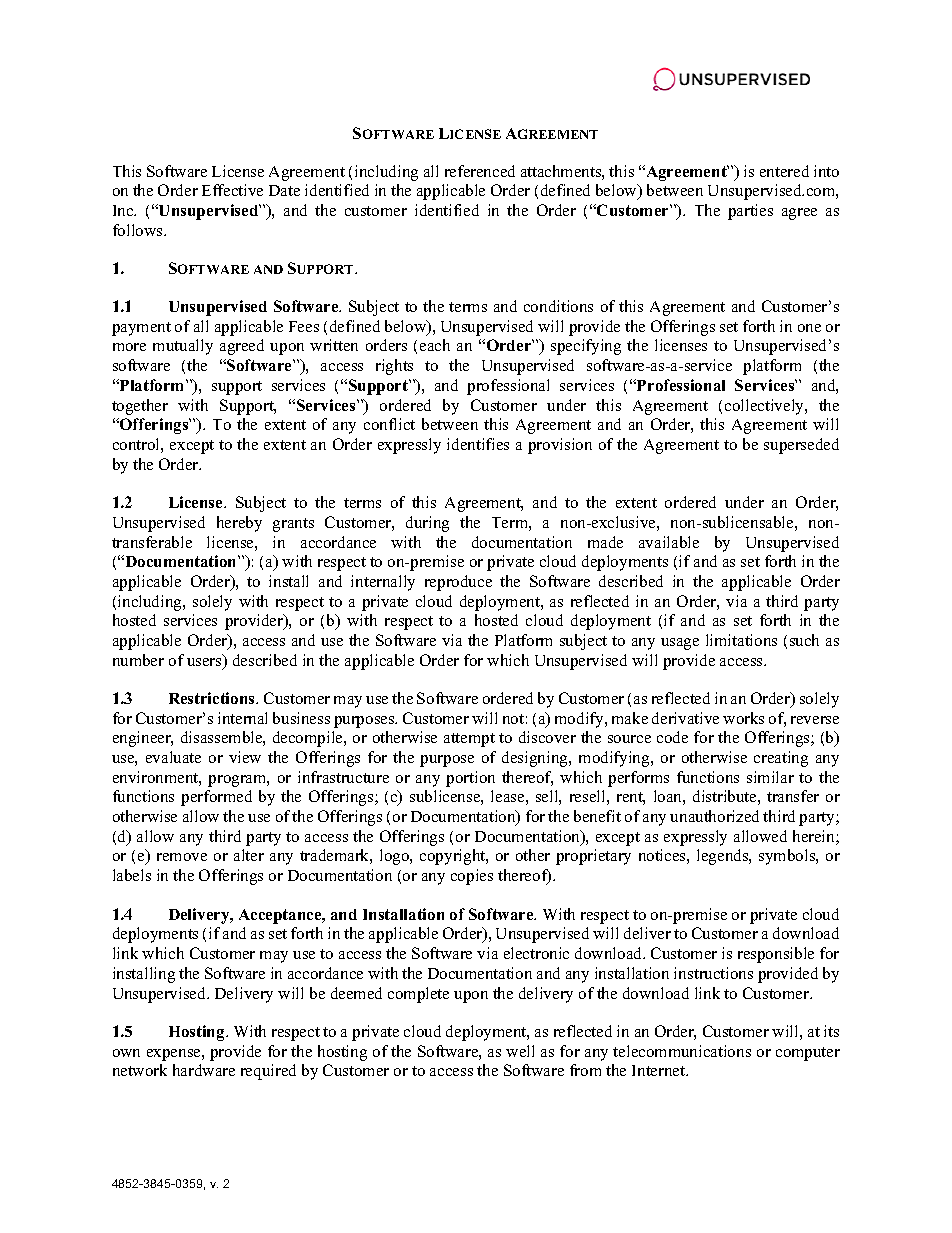  I want to click on together, so click(140, 407).
